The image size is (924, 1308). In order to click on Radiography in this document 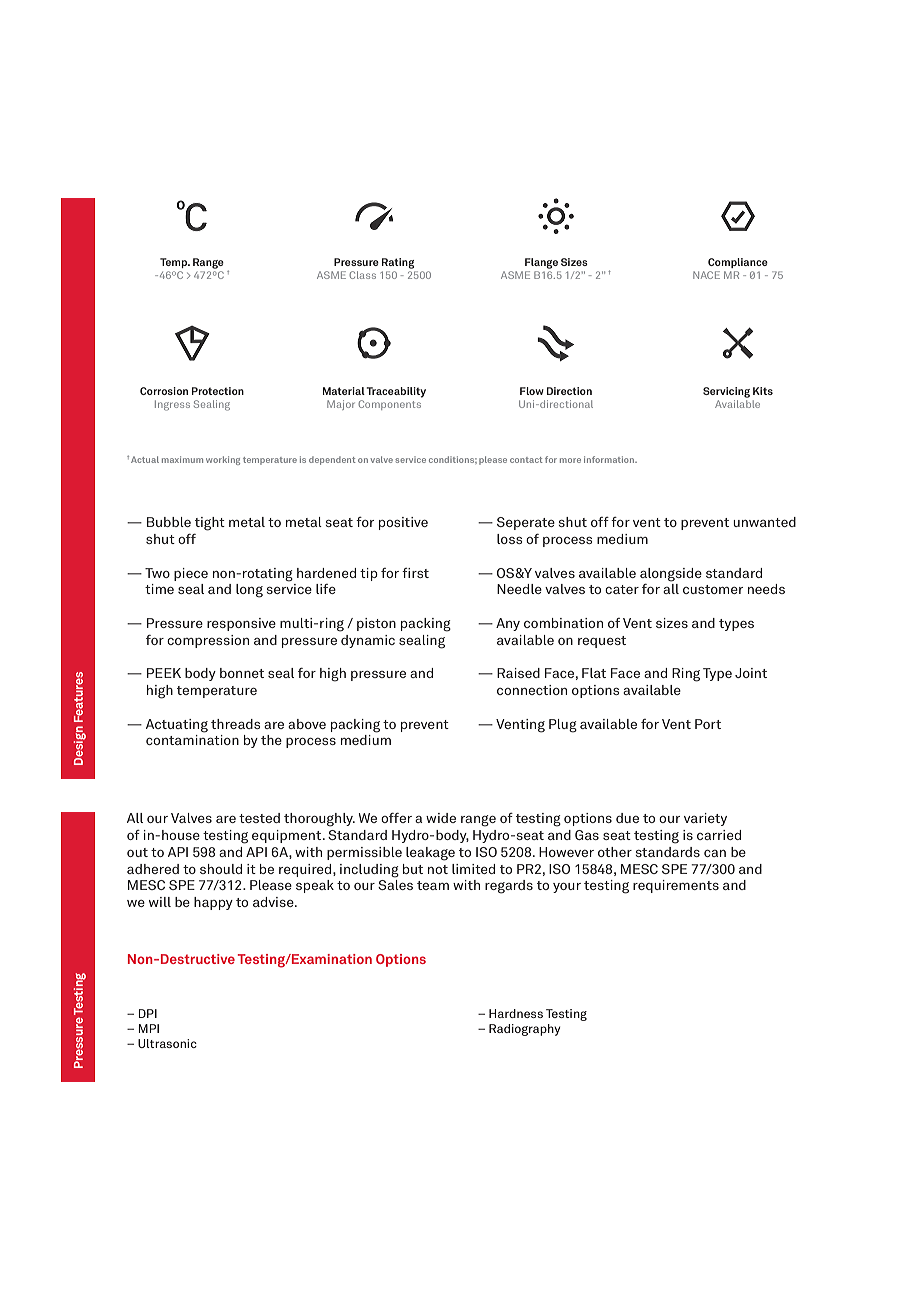, I will do `click(525, 1030)`.
